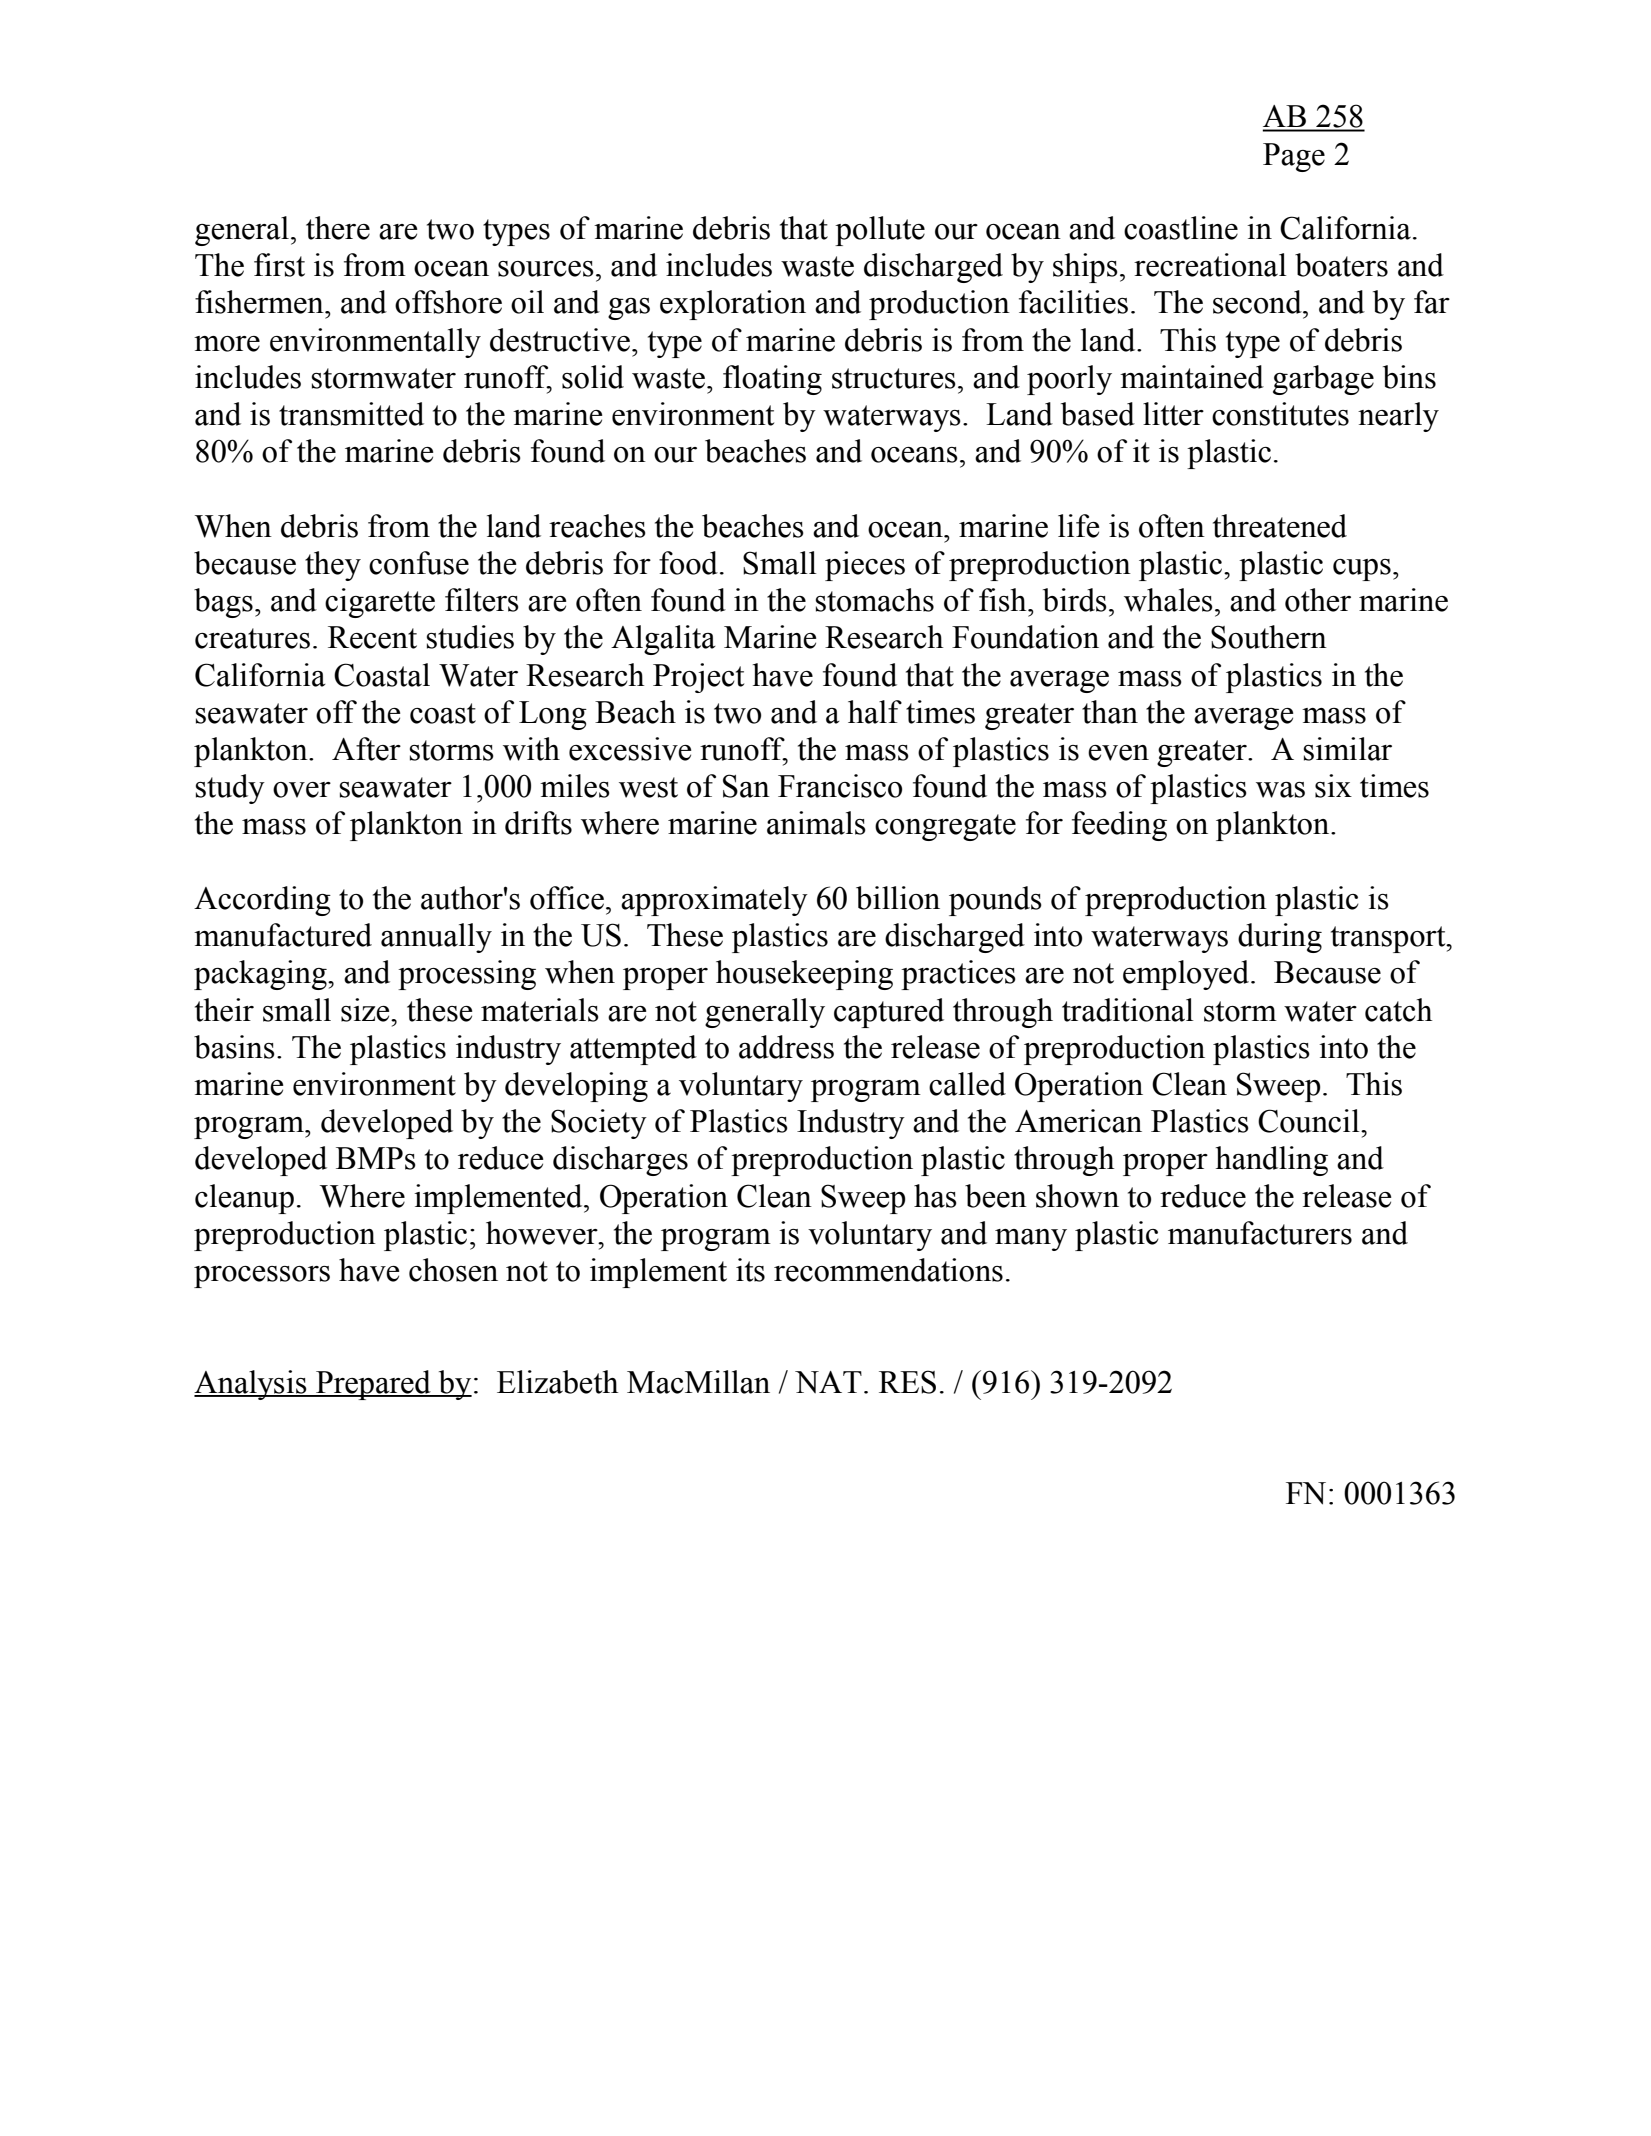 The width and height of the image is (1651, 2136). What do you see at coordinates (865, 566) in the image?
I see `pieces` at bounding box center [865, 566].
